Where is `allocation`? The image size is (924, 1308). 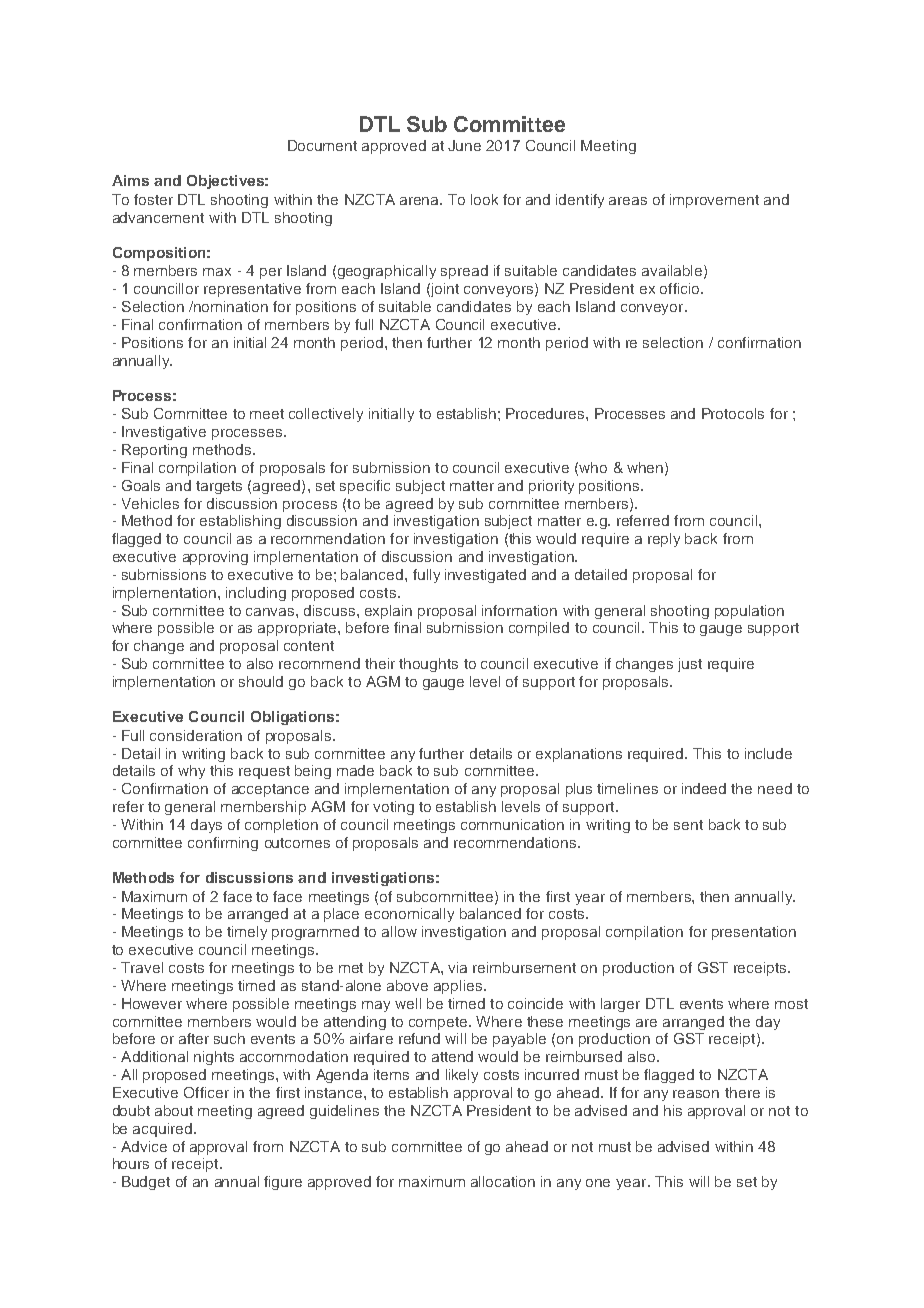 allocation is located at coordinates (503, 1181).
